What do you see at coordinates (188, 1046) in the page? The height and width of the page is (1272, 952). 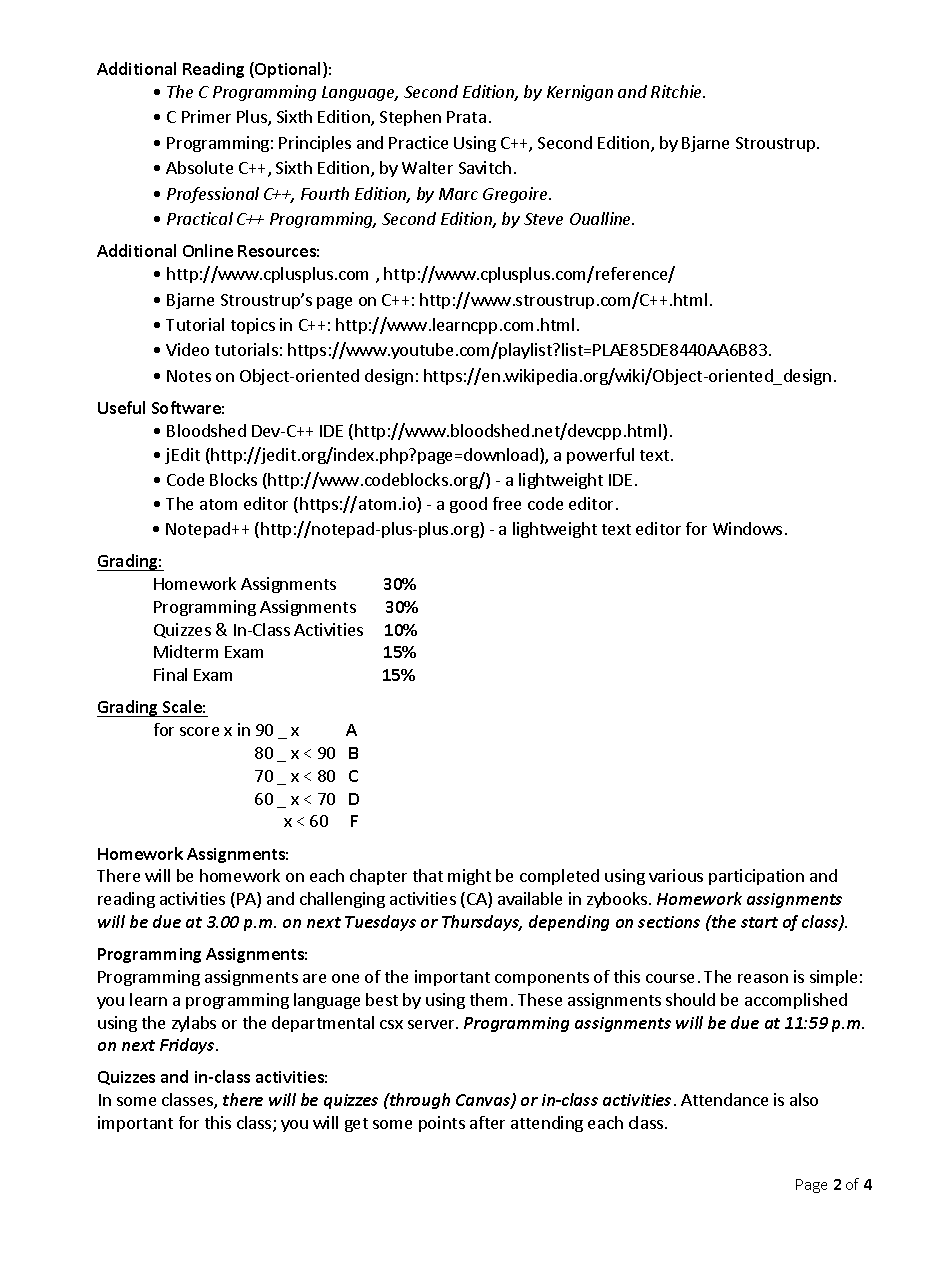 I see `Fridays` at bounding box center [188, 1046].
